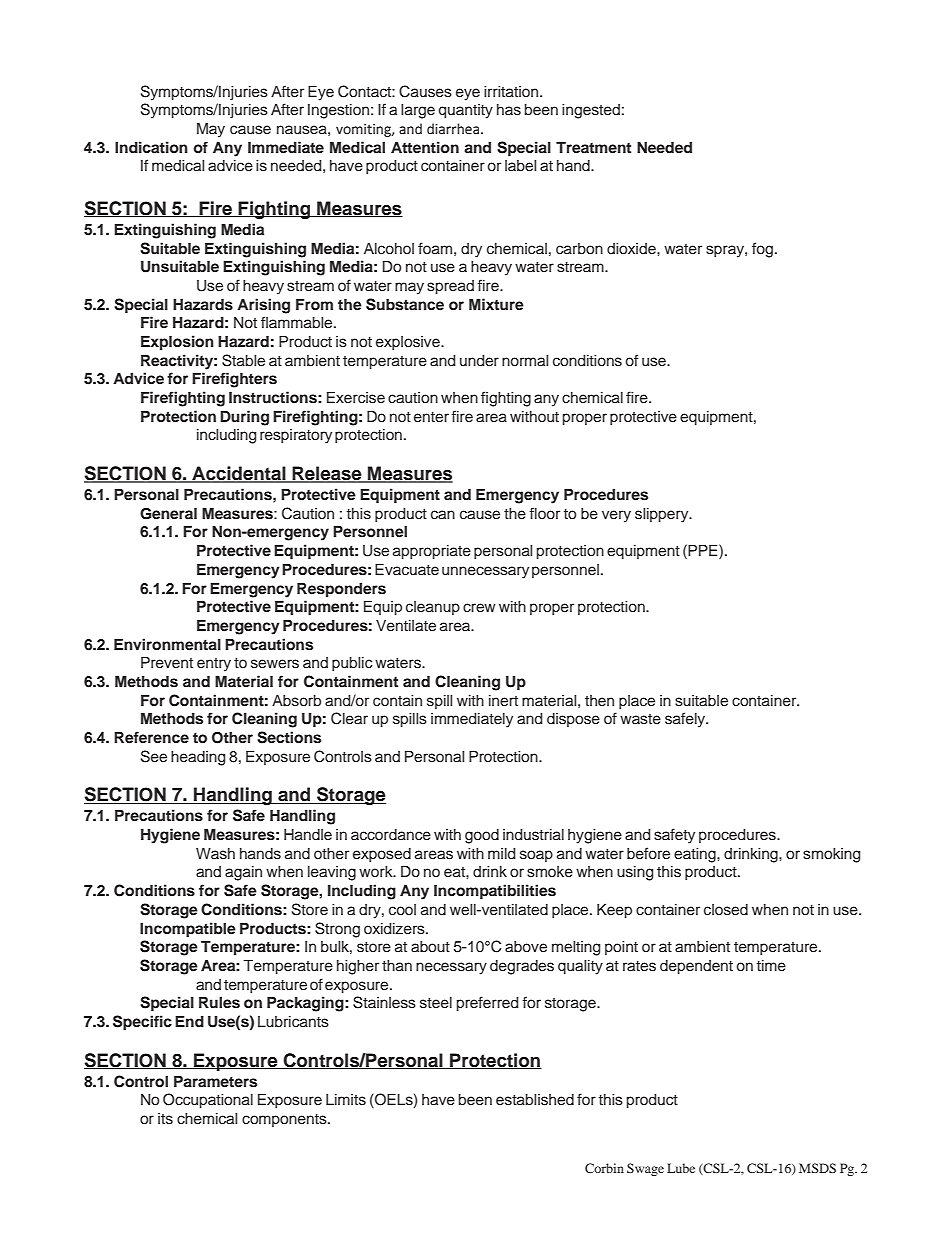 This image has height=1233, width=952. Describe the element at coordinates (151, 147) in the image. I see `Indication` at that location.
